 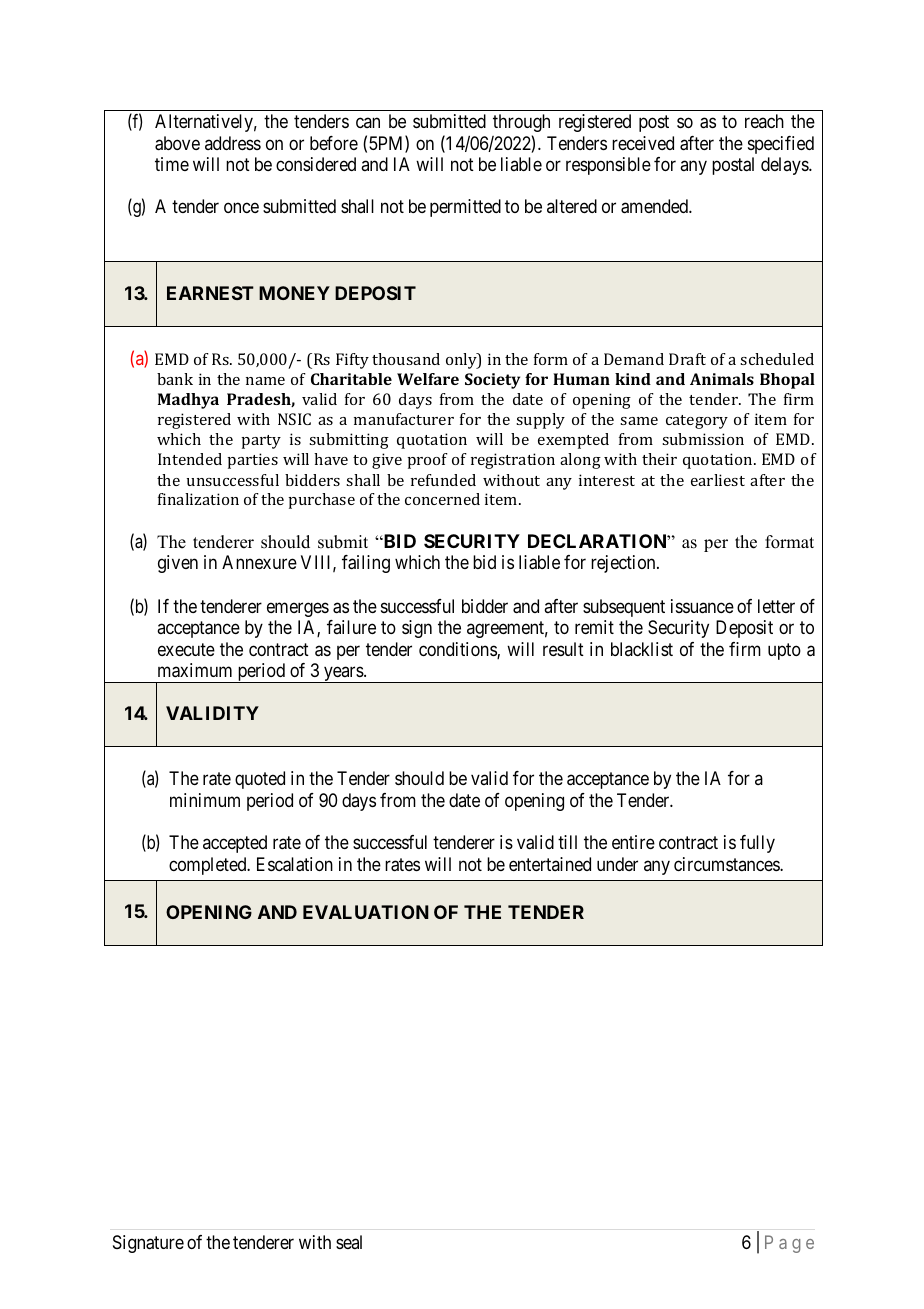 What do you see at coordinates (764, 121) in the screenshot?
I see `reach` at bounding box center [764, 121].
